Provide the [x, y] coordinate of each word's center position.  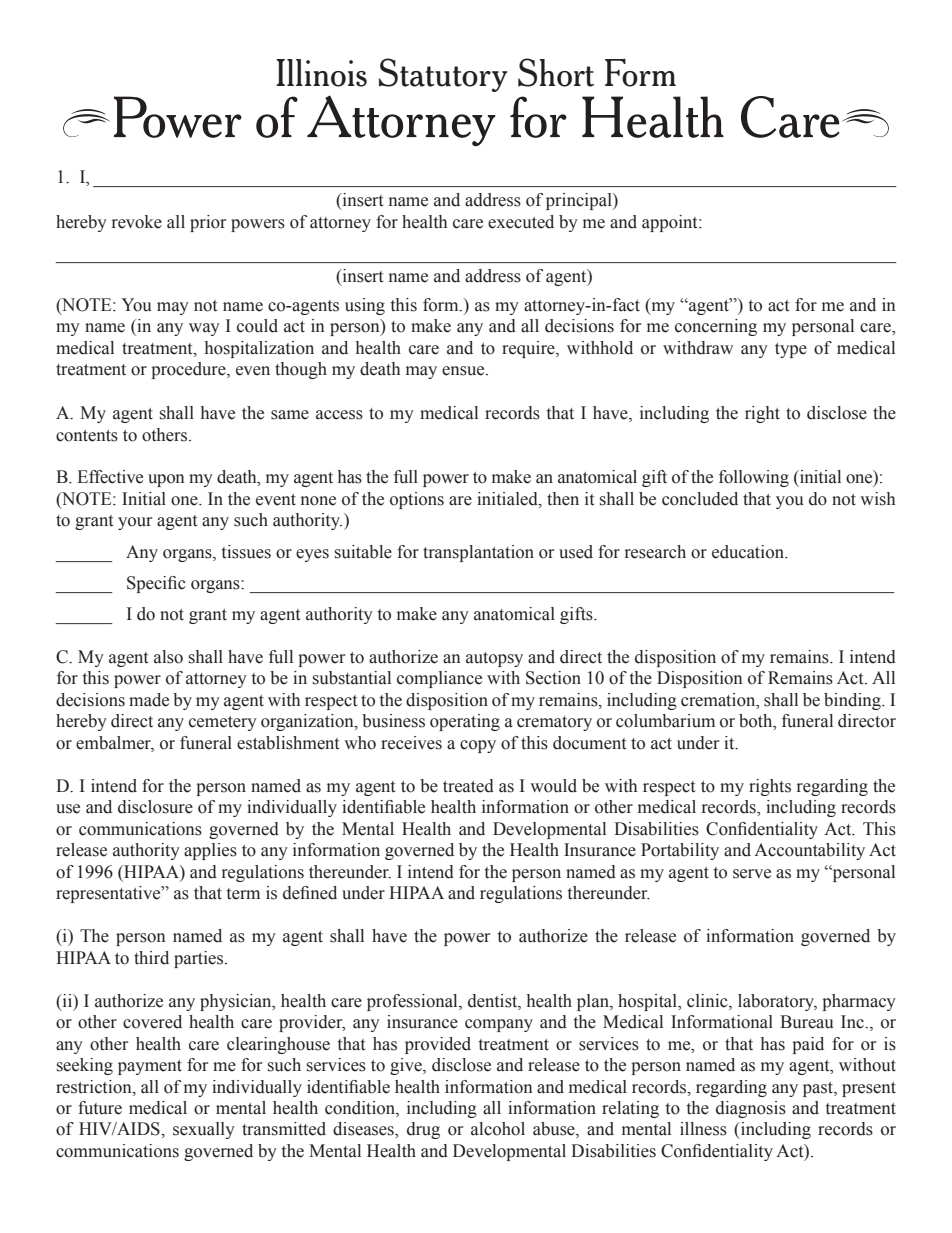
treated [468, 786]
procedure [189, 370]
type [791, 350]
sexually [204, 1130]
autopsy [494, 659]
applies [210, 851]
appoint [671, 223]
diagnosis [751, 1109]
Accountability [809, 851]
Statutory [443, 75]
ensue [464, 371]
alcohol [498, 1129]
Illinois [321, 73]
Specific [156, 584]
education [749, 552]
